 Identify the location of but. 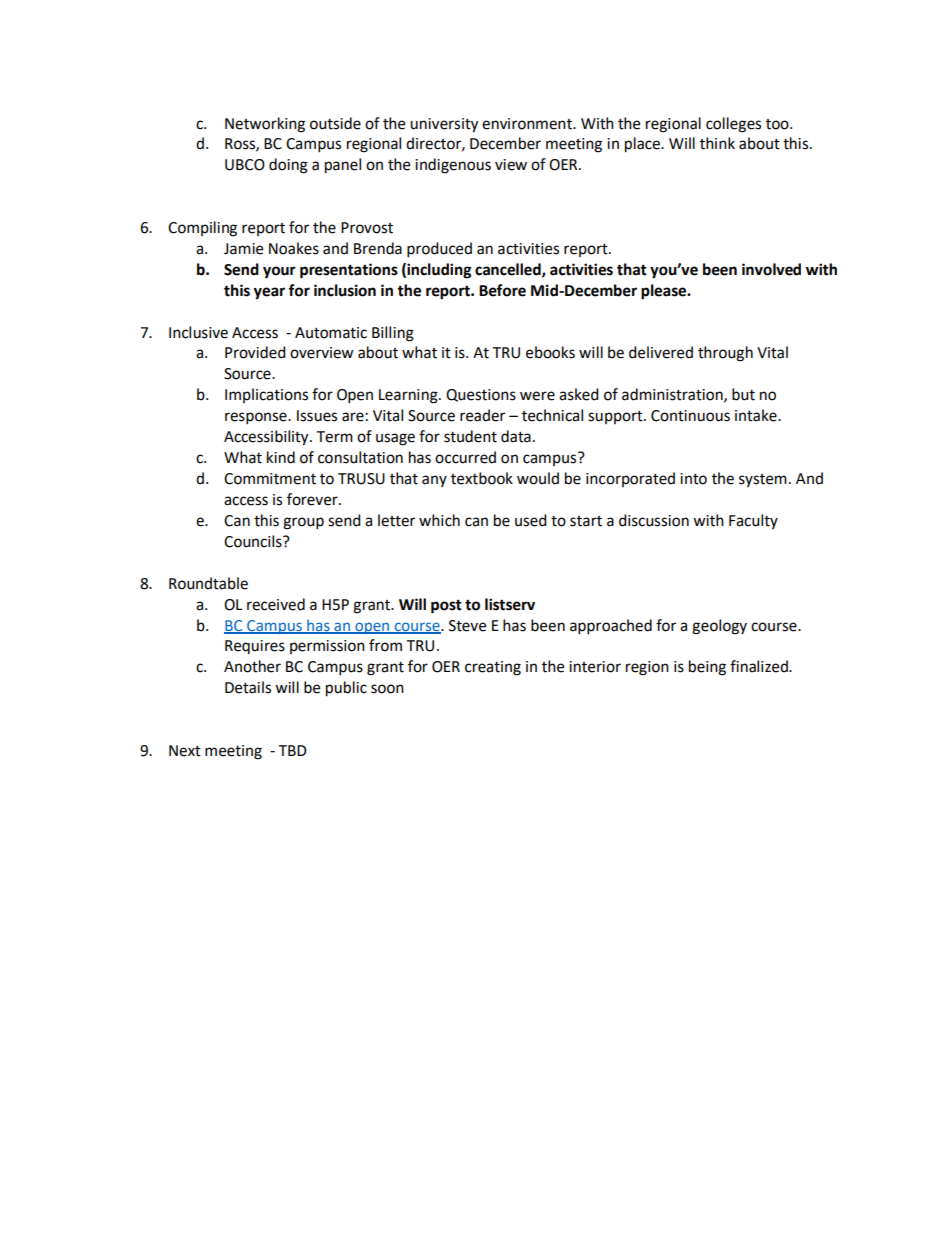
(743, 394).
